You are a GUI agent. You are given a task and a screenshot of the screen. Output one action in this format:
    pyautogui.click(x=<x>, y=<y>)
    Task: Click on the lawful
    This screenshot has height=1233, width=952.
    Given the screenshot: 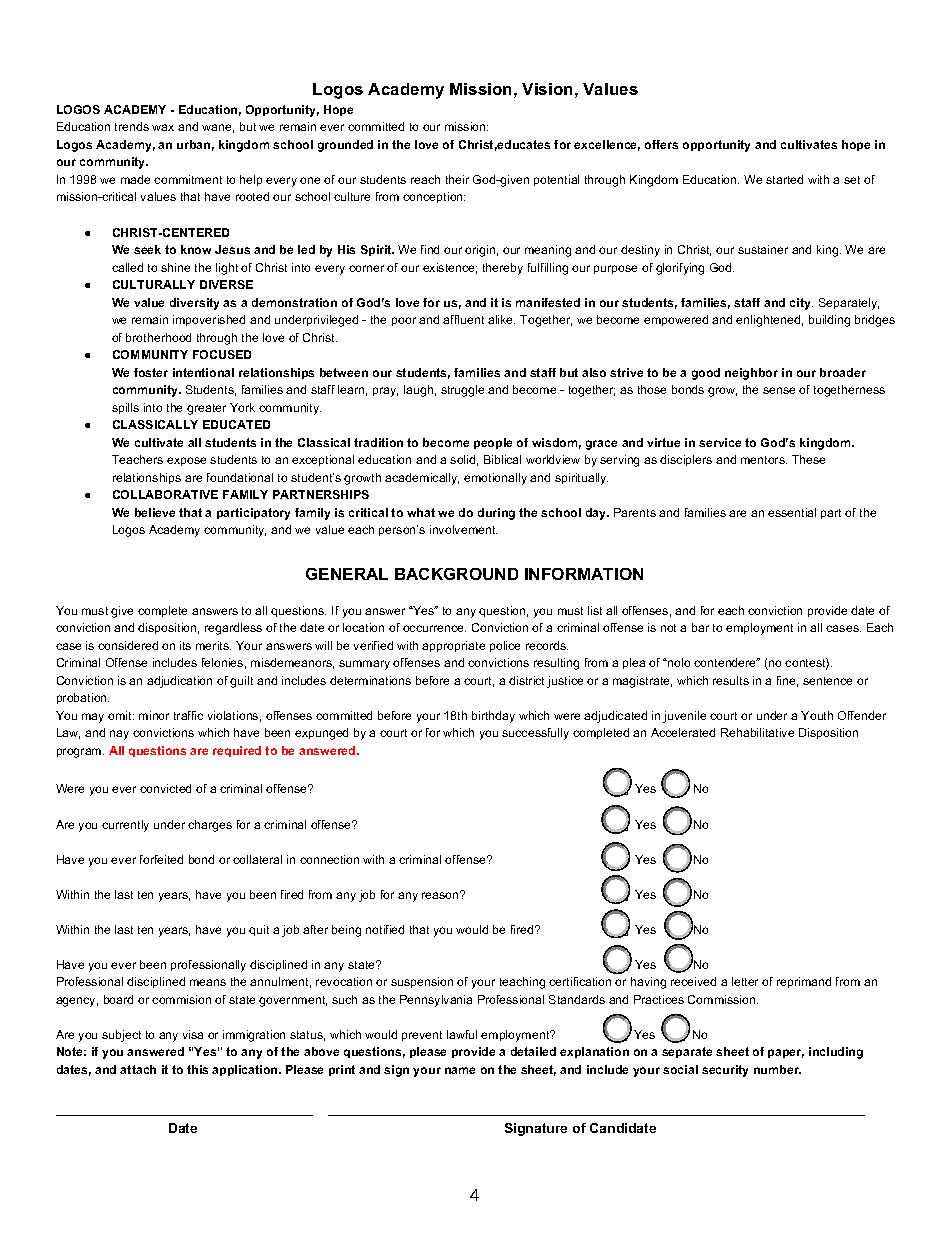 What is the action you would take?
    pyautogui.click(x=462, y=1034)
